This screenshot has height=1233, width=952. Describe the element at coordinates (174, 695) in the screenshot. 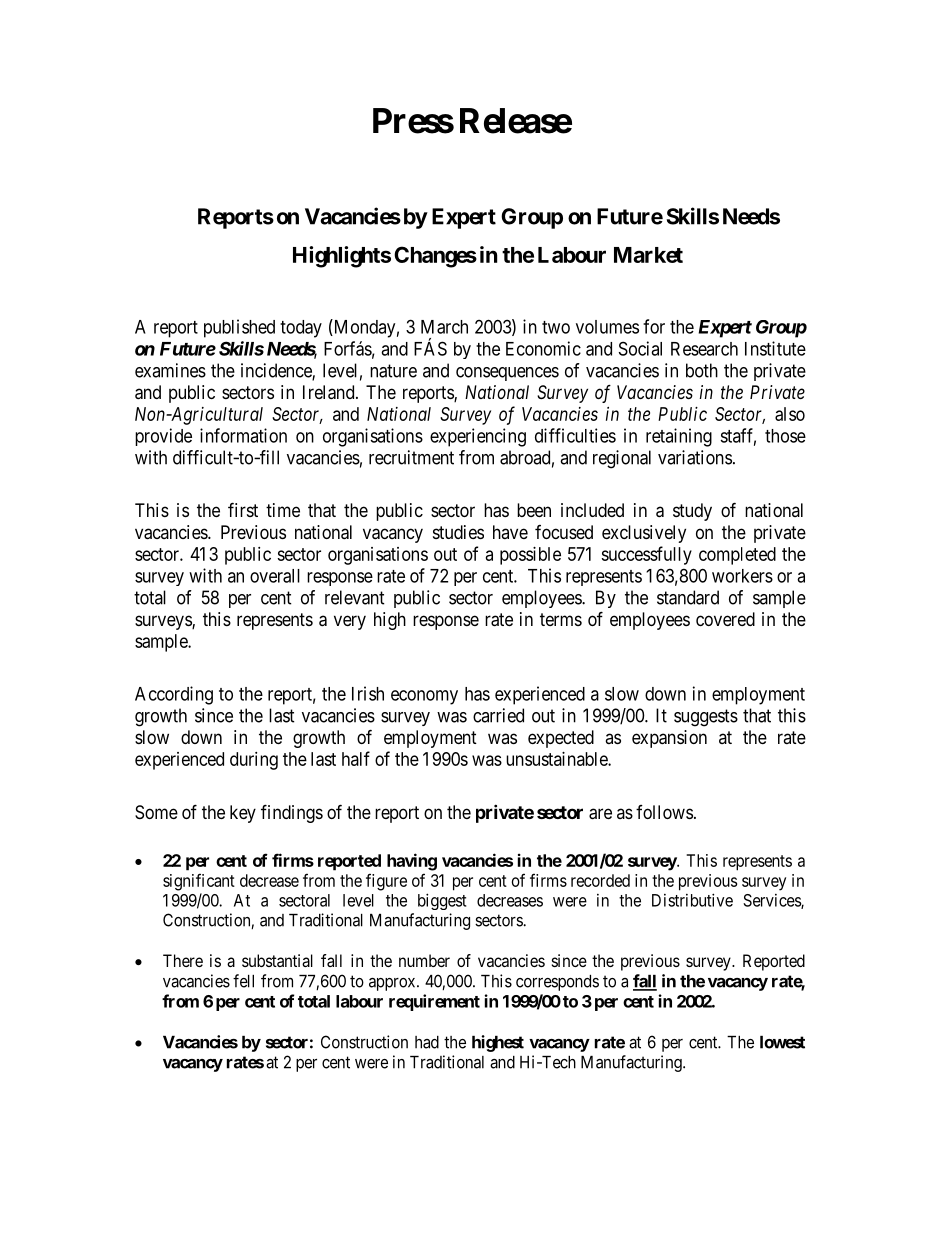

I see `According` at that location.
